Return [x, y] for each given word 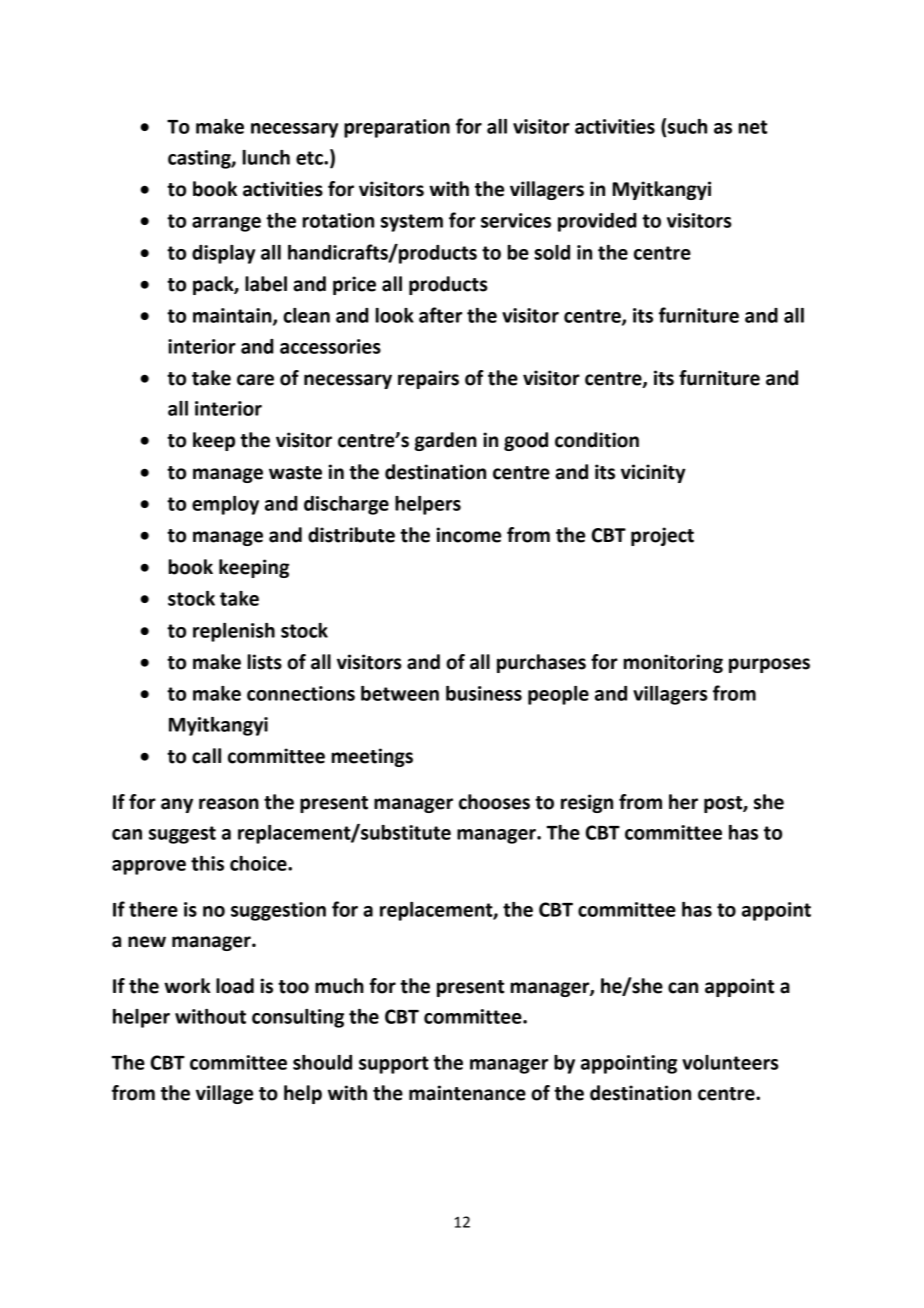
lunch [266, 157]
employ [225, 505]
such [687, 126]
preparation [397, 128]
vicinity [653, 473]
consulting [298, 1018]
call [206, 756]
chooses [494, 802]
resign [587, 803]
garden [445, 441]
